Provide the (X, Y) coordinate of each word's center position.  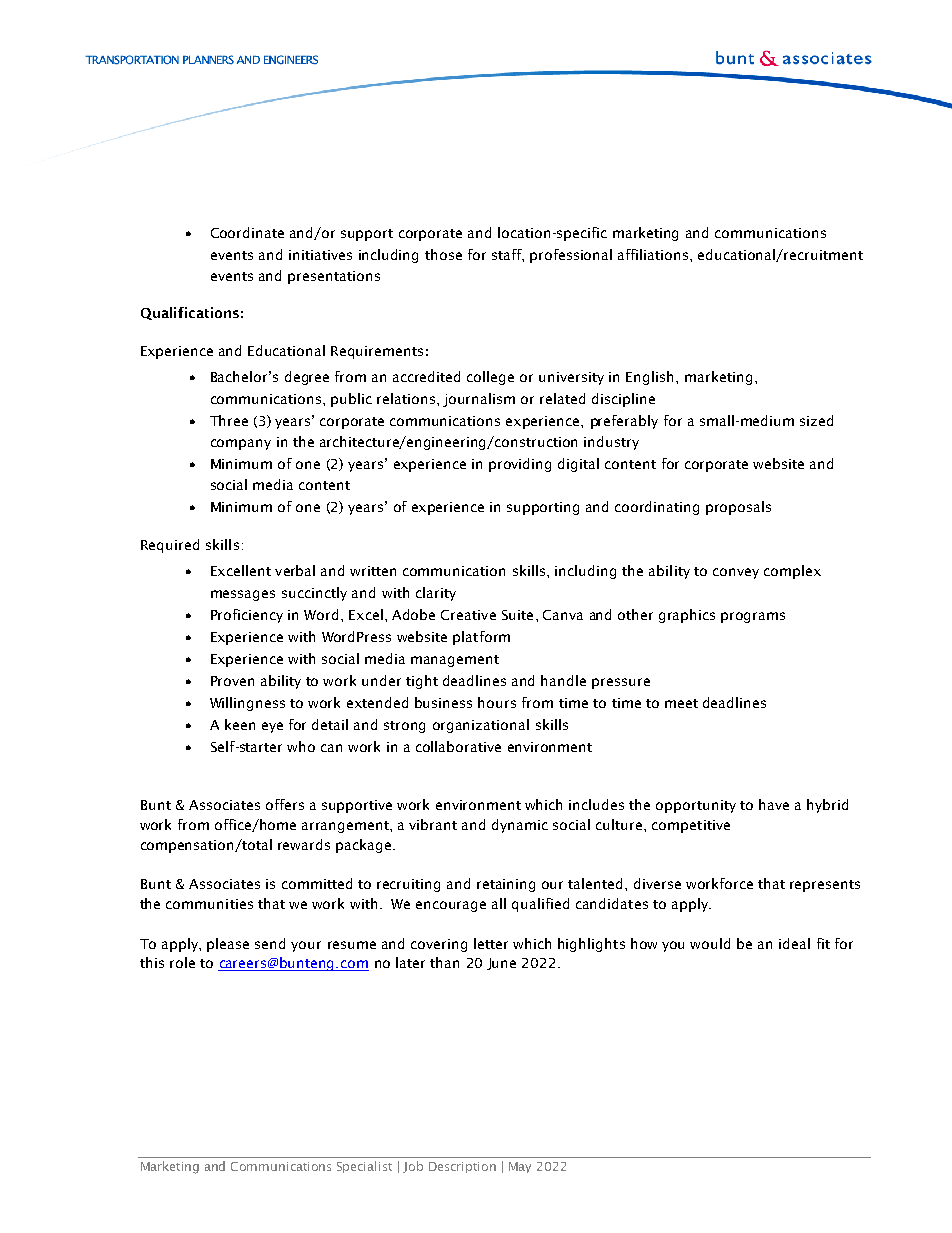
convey (736, 573)
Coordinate (247, 232)
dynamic (520, 826)
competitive (691, 826)
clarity (436, 594)
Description (462, 1167)
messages (243, 595)
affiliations (654, 254)
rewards (304, 844)
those (443, 254)
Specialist (364, 1167)
